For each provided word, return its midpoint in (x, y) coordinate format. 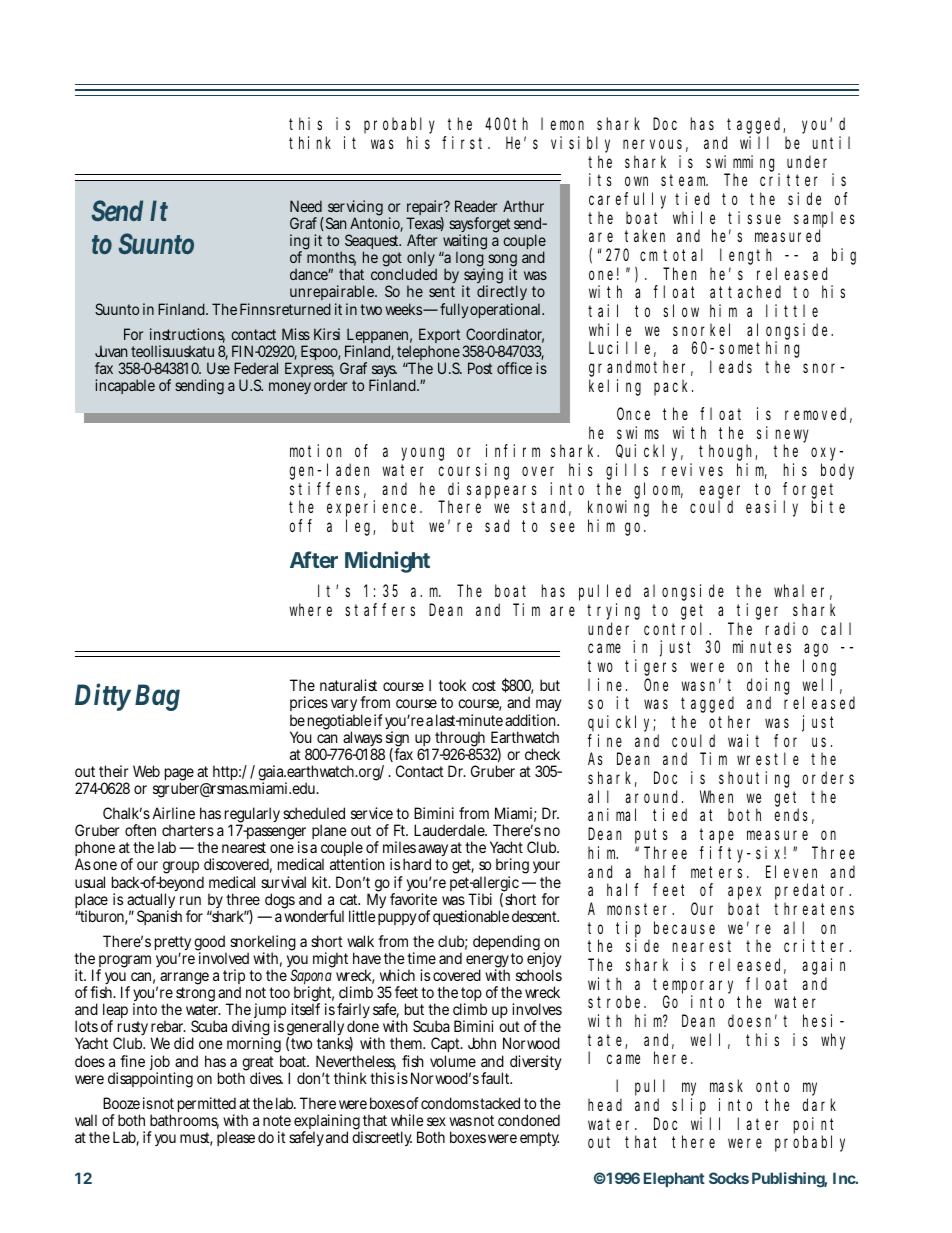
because (684, 927)
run (190, 900)
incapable (125, 386)
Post (480, 368)
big (844, 256)
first (465, 142)
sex (436, 1121)
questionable (471, 917)
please (236, 1138)
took (452, 685)
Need (306, 206)
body (837, 471)
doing (768, 686)
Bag (157, 697)
